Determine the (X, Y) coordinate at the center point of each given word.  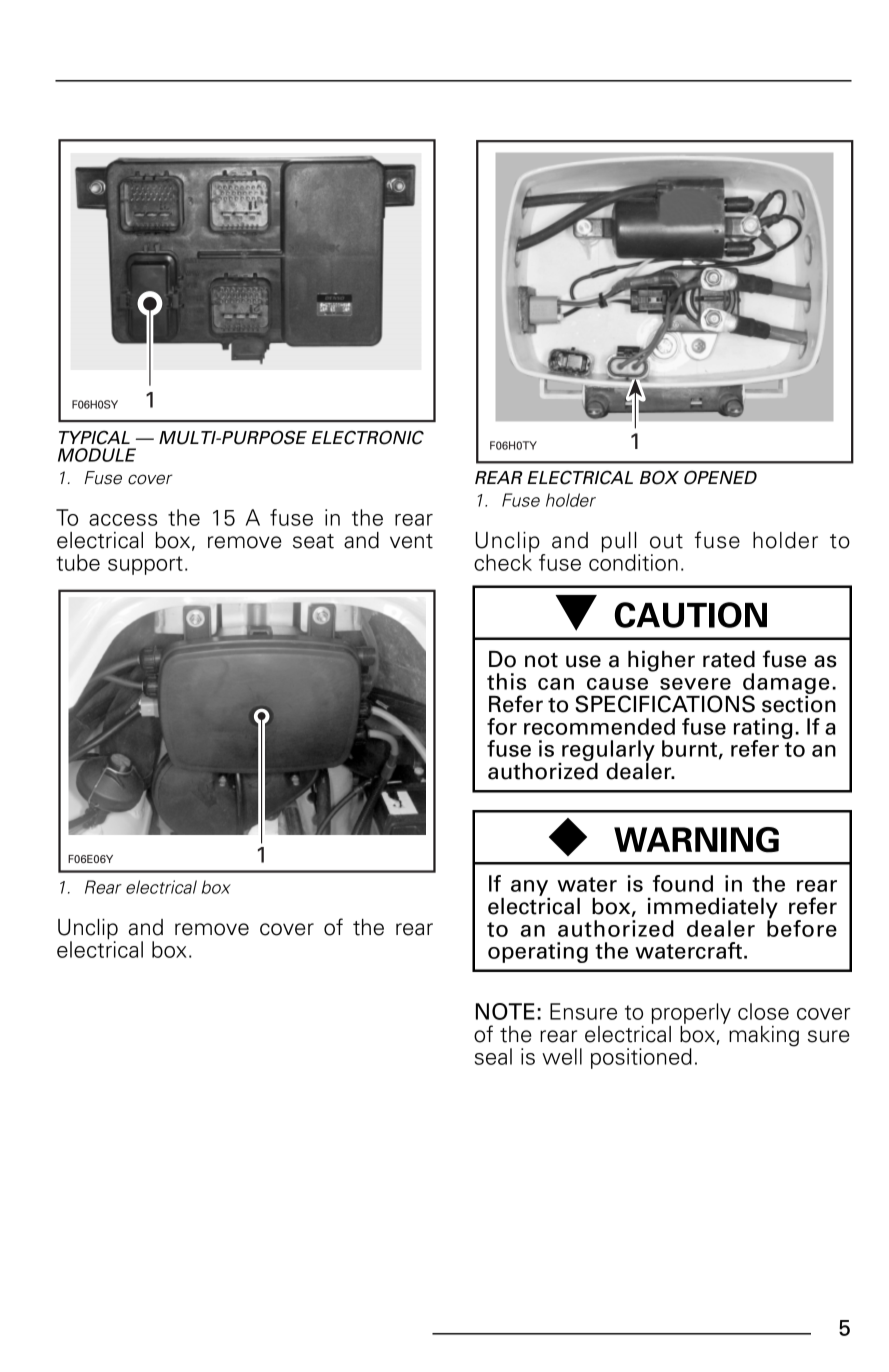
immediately (713, 909)
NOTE (505, 1011)
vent (411, 541)
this (506, 681)
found (683, 883)
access (123, 520)
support (145, 565)
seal (493, 1056)
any (529, 888)
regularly (607, 752)
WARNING (696, 840)
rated (729, 659)
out (666, 541)
